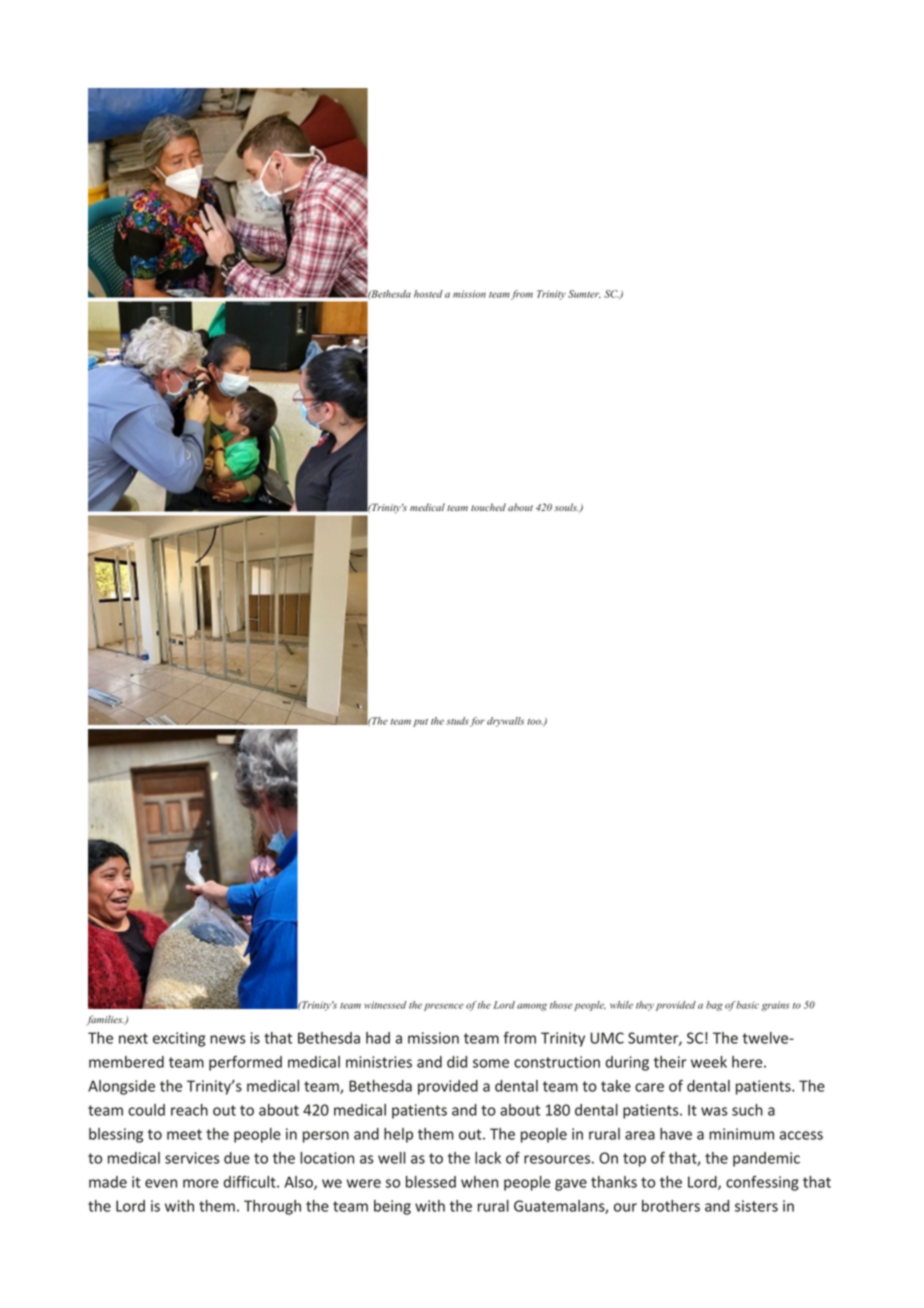 The height and width of the screenshot is (1308, 924). Describe the element at coordinates (457, 721) in the screenshot. I see `studs` at that location.
